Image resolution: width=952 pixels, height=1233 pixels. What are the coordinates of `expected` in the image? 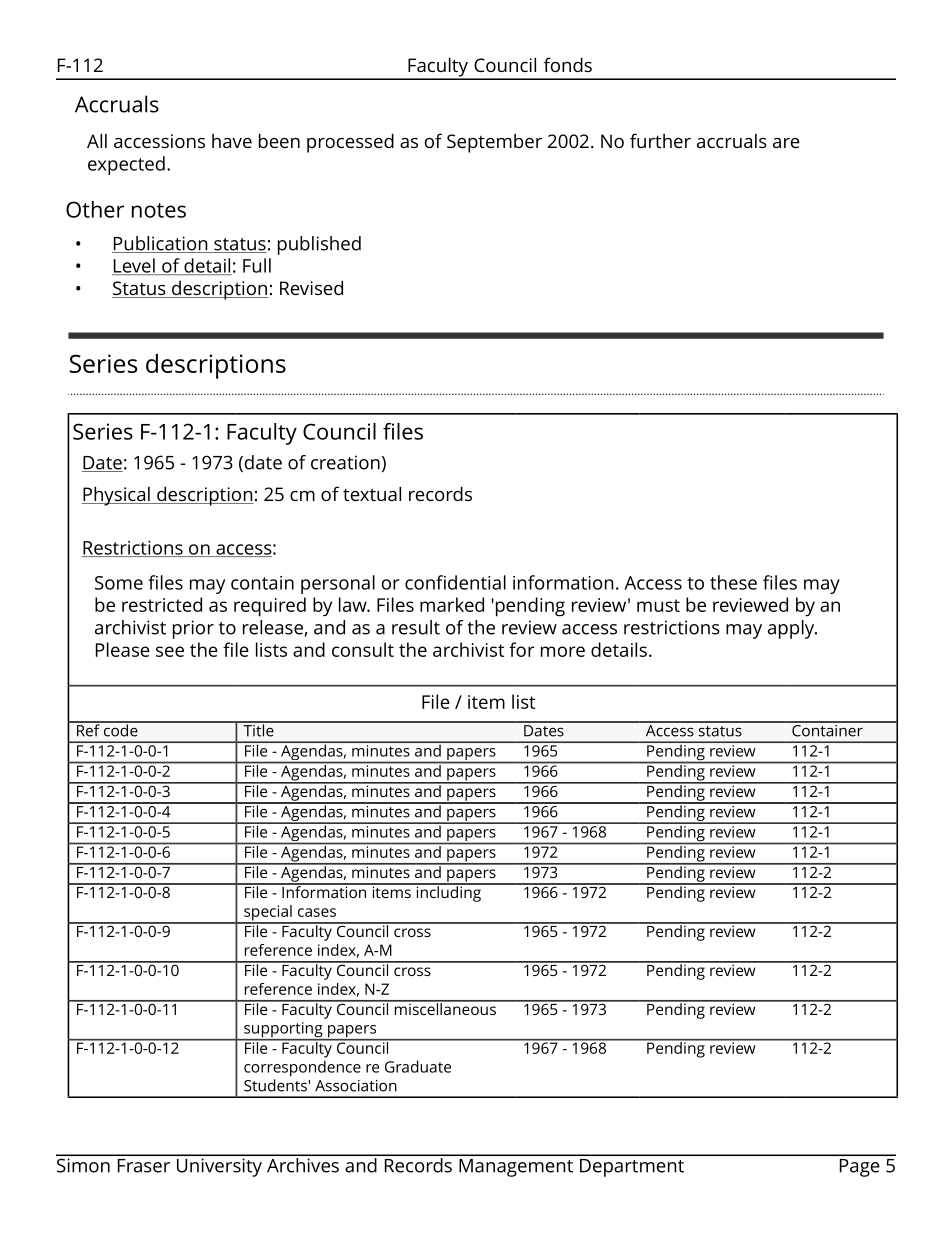 It's located at (126, 165).
